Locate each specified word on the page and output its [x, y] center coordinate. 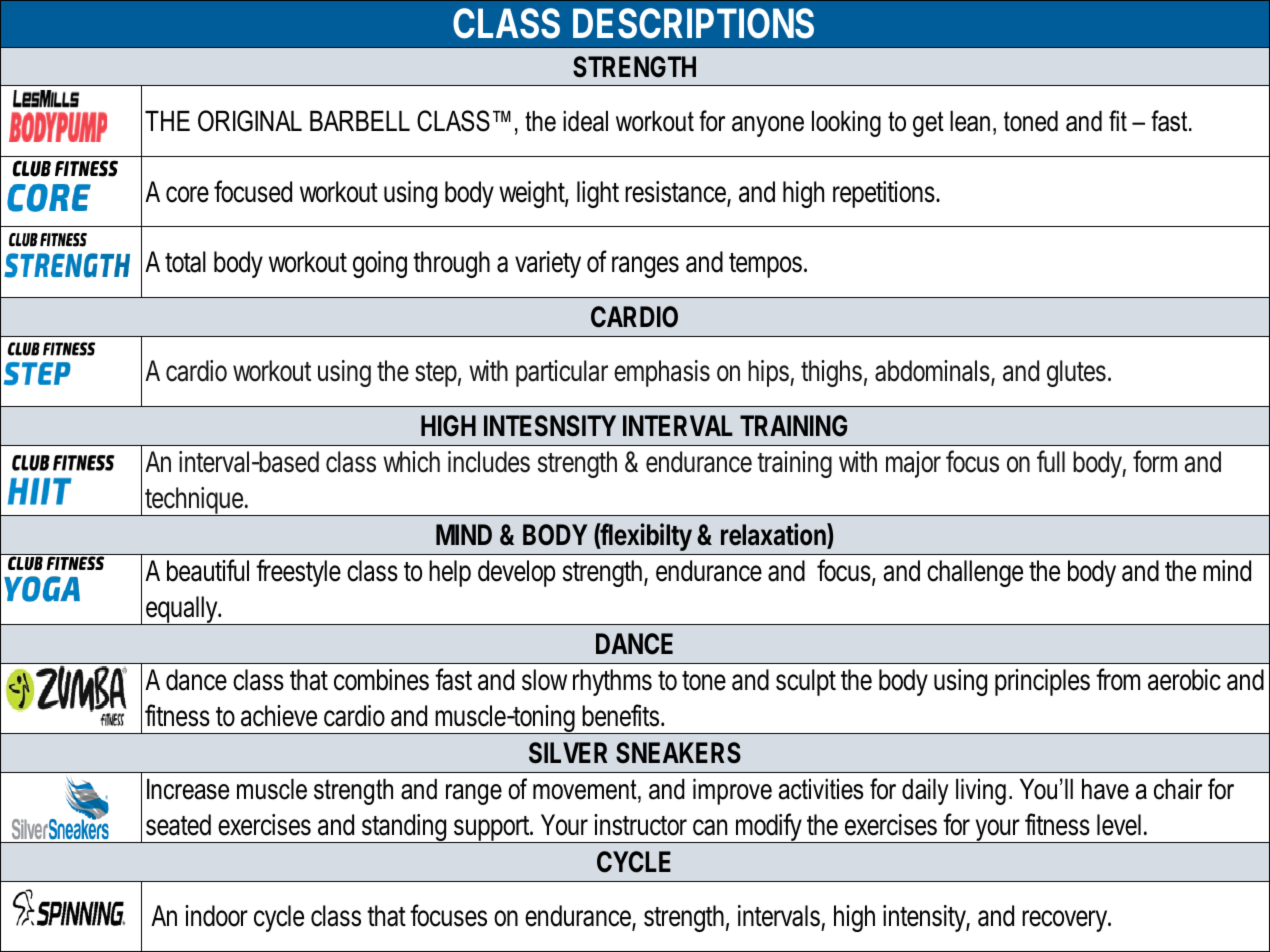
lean [970, 121]
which [411, 462]
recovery [1065, 921]
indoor [216, 916]
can [710, 827]
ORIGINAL [250, 121]
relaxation [774, 535]
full [1051, 461]
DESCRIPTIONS [693, 23]
